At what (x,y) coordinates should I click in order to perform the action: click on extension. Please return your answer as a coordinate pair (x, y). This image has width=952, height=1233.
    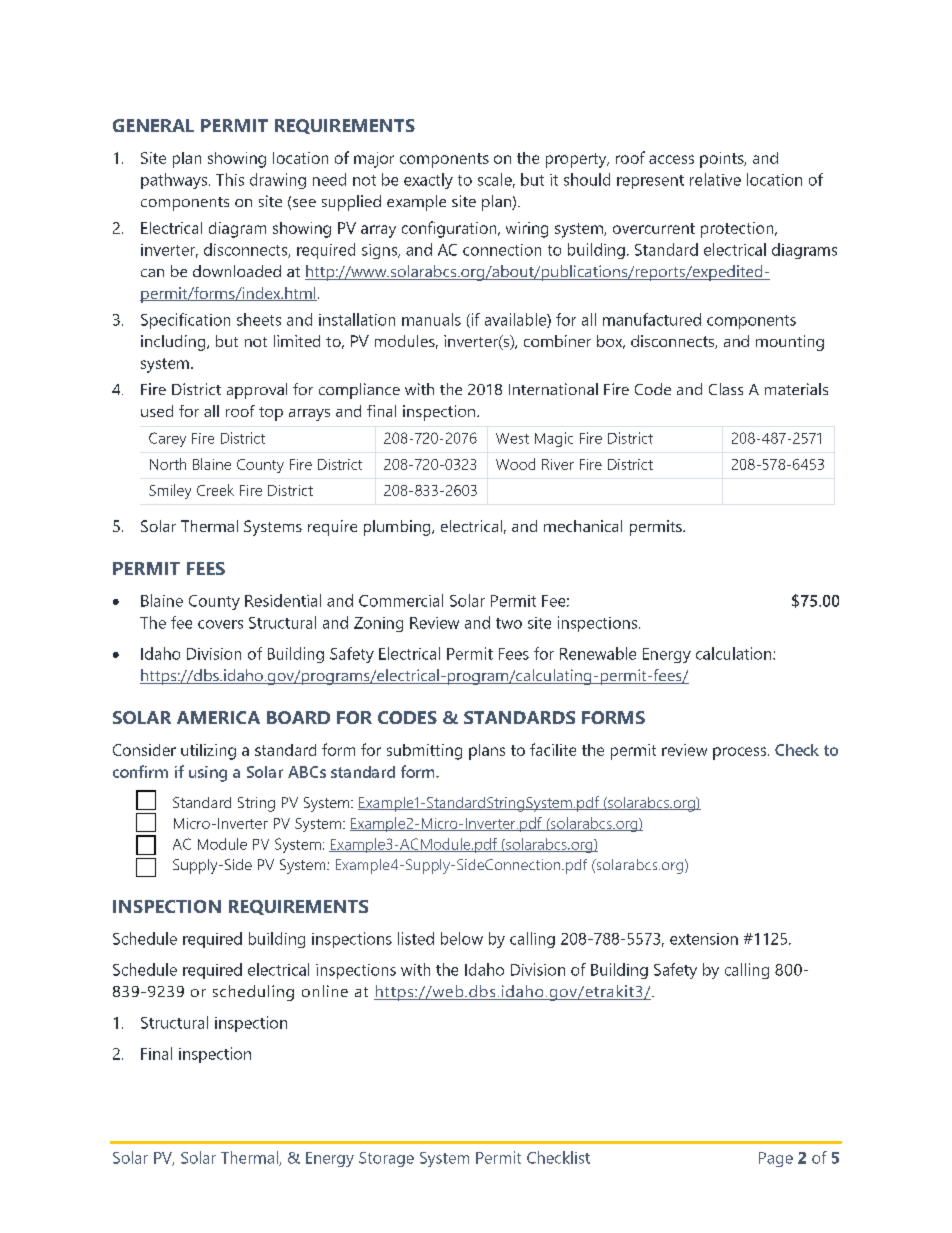
    Looking at the image, I should click on (704, 939).
